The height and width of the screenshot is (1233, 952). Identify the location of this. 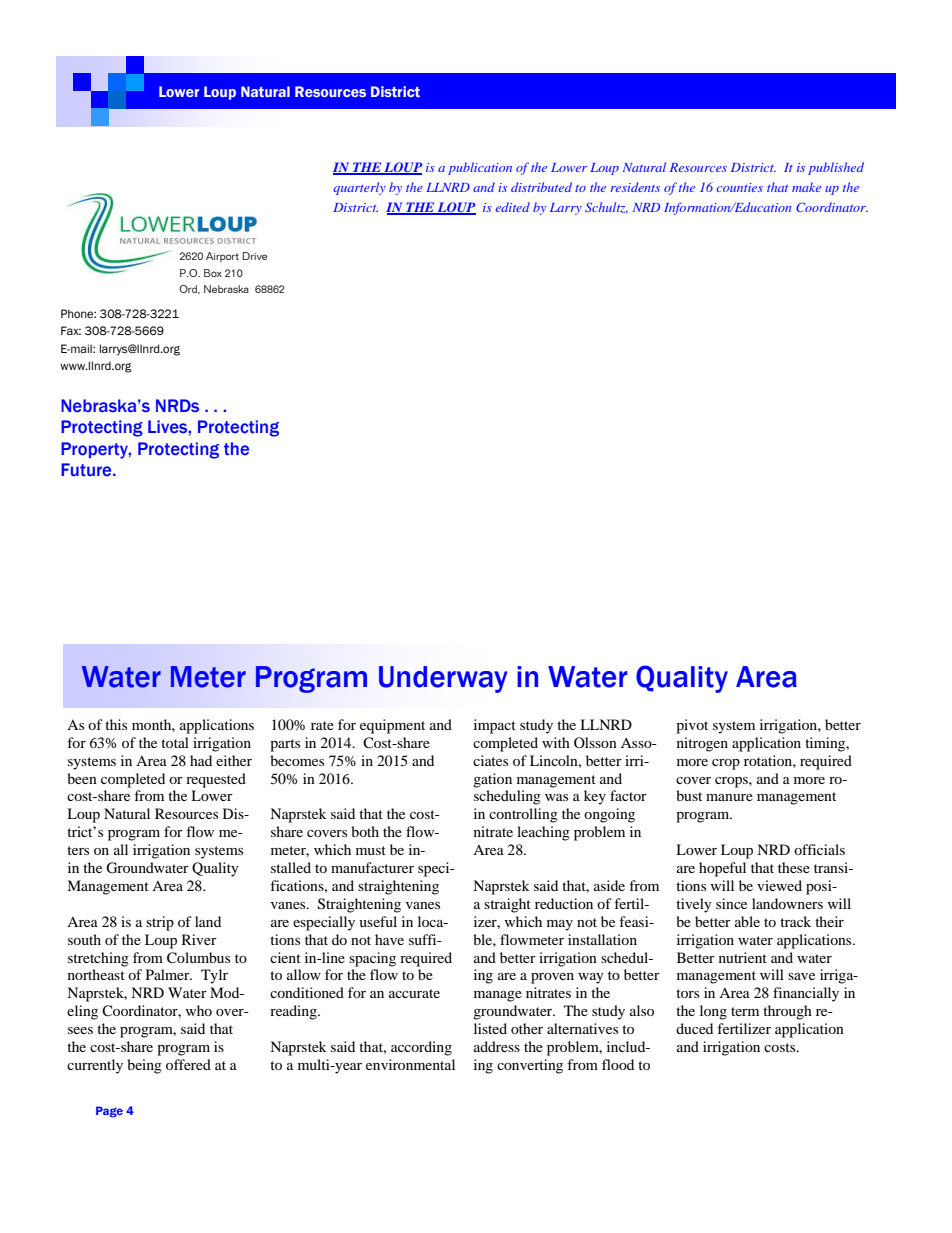
(116, 724).
